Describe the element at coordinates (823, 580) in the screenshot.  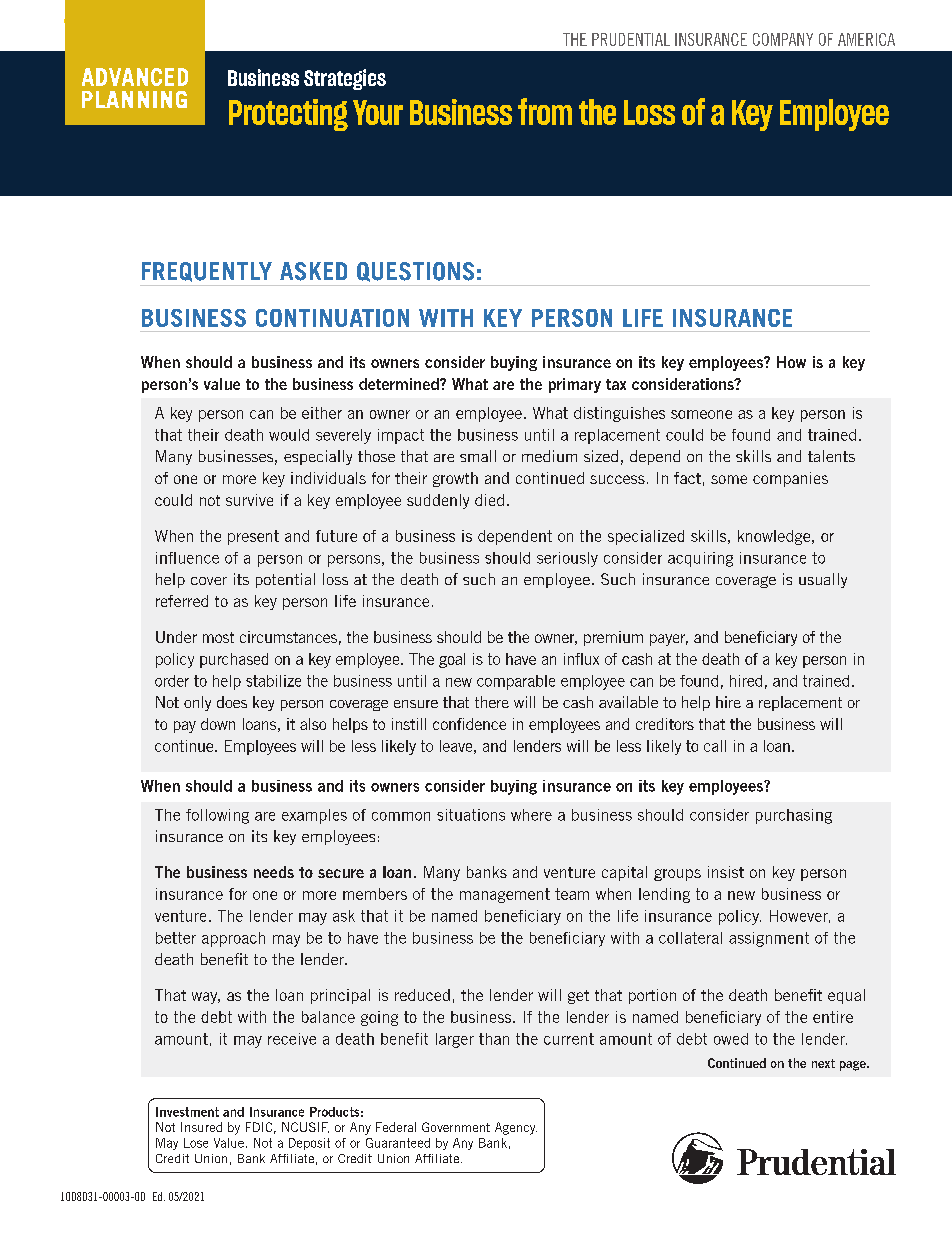
I see `usually` at that location.
